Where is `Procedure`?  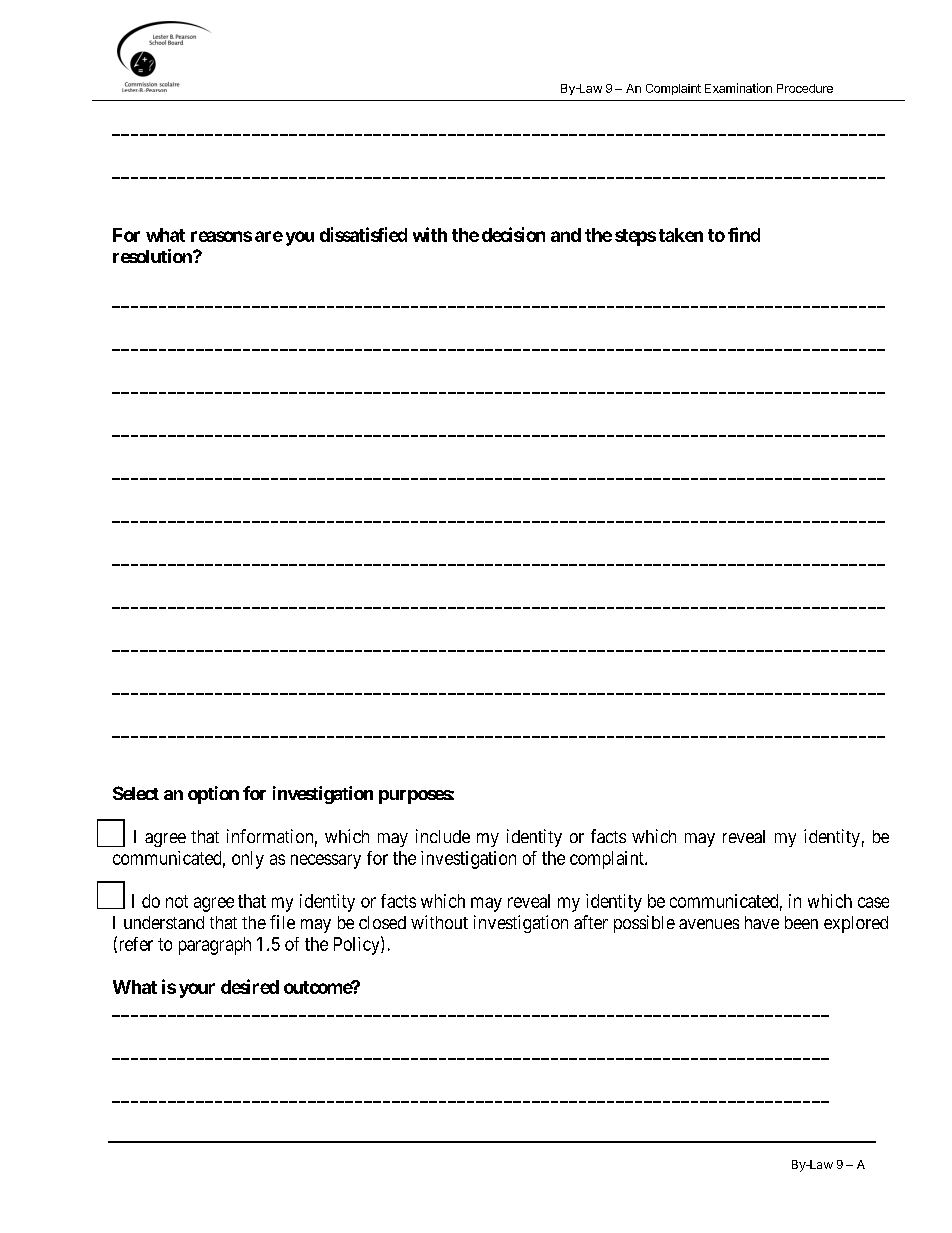 Procedure is located at coordinates (805, 88).
